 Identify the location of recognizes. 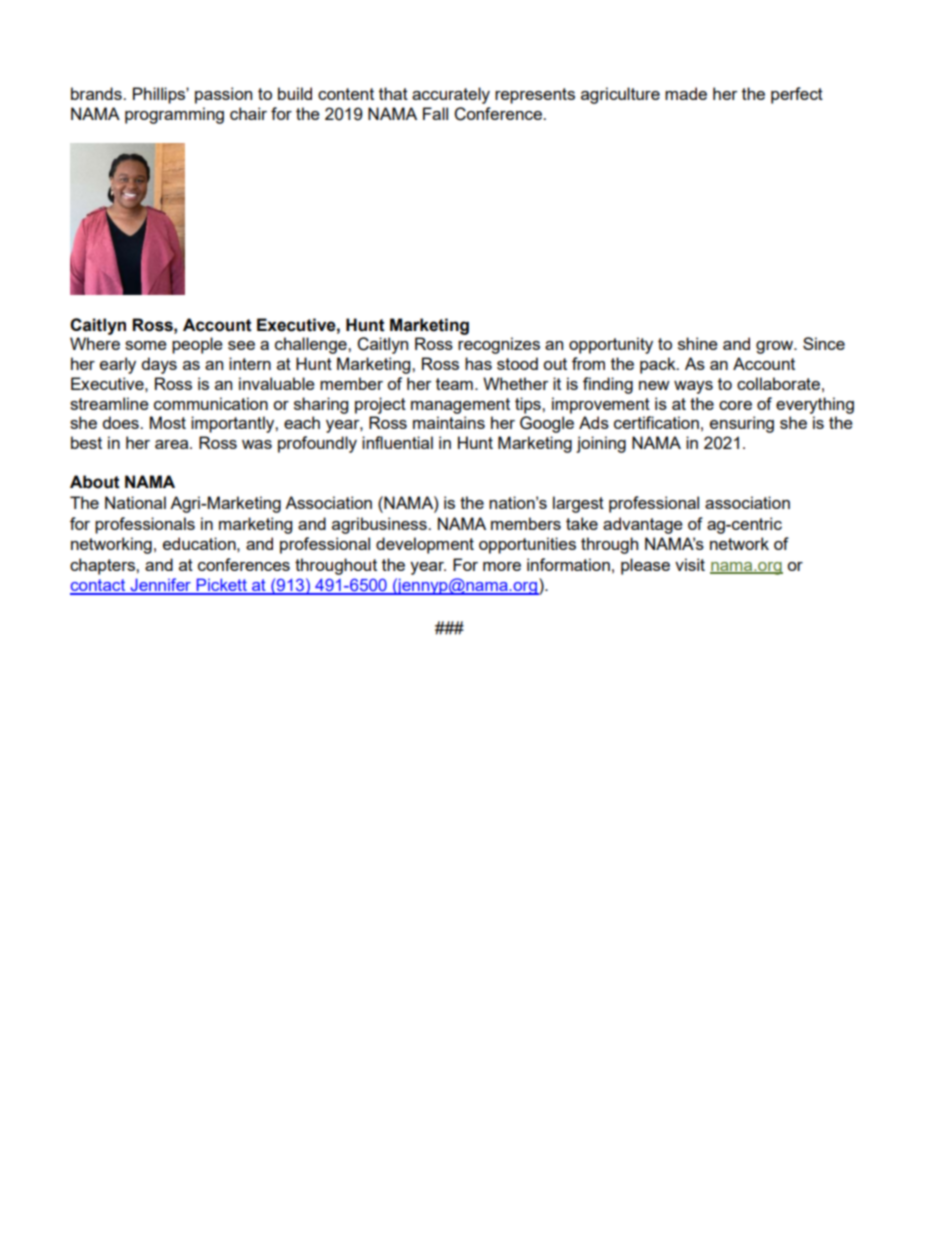
(499, 345).
